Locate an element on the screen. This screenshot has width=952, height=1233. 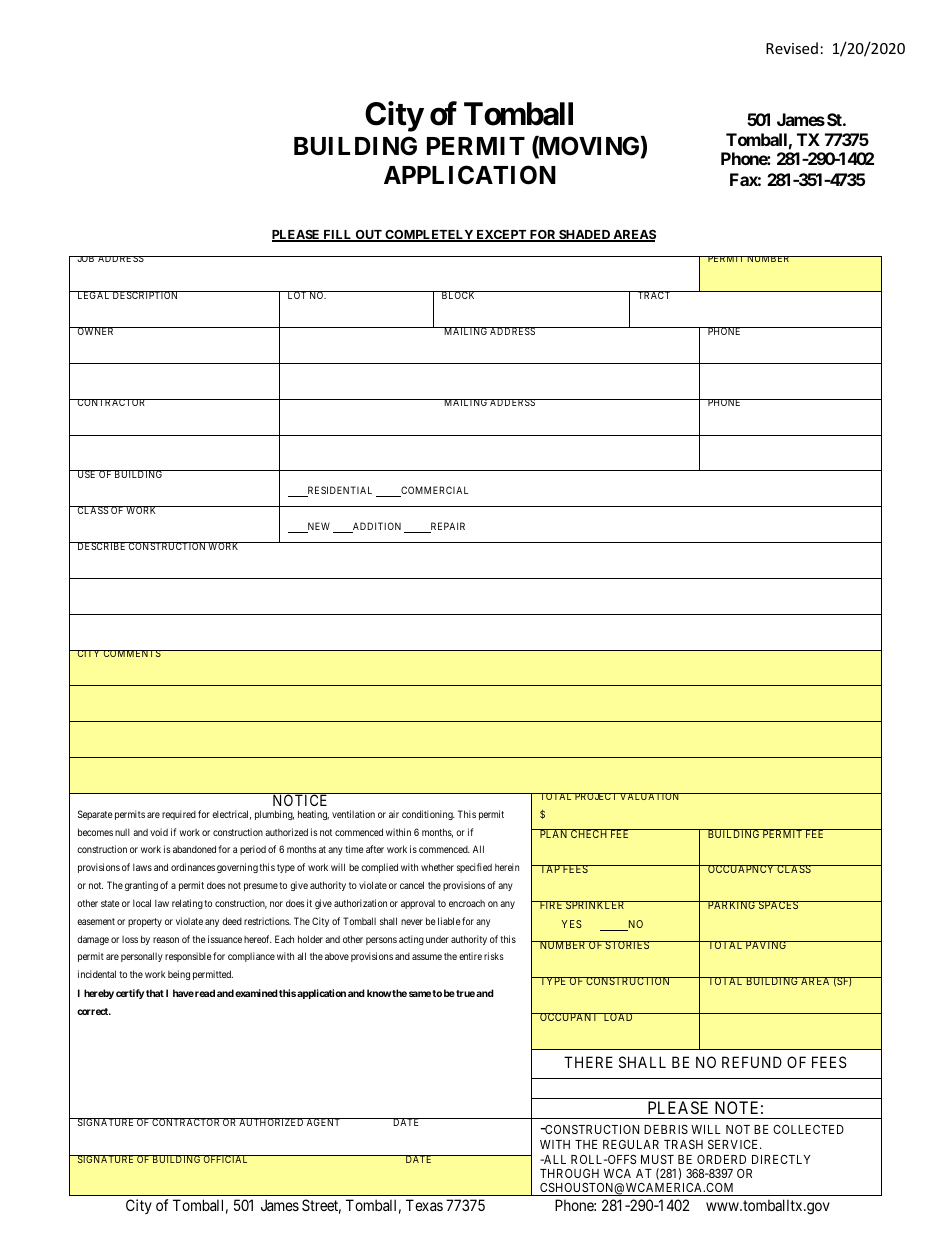
VALUATION is located at coordinates (650, 796).
